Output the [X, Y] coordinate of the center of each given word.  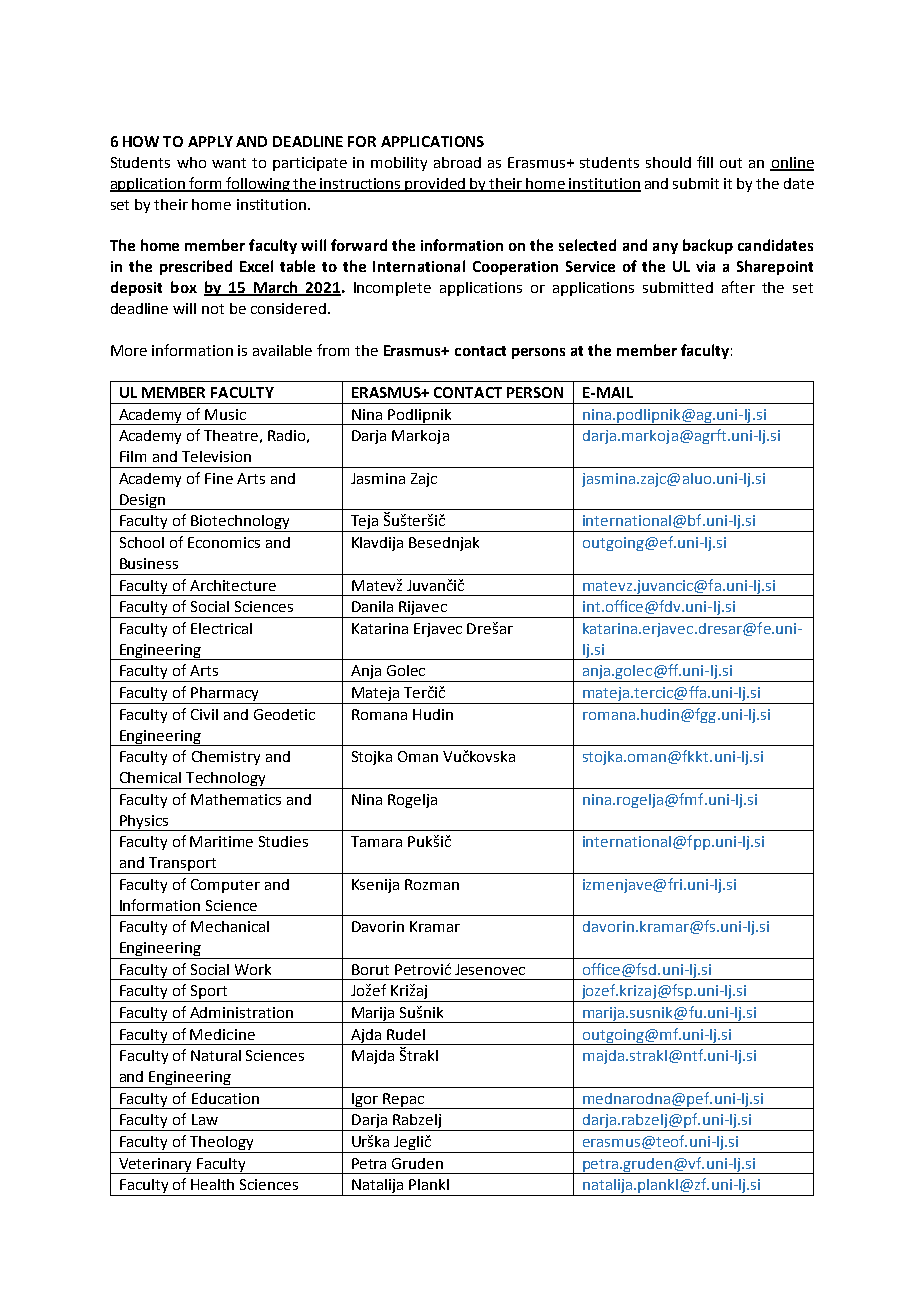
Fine [219, 478]
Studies [283, 841]
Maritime [221, 841]
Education [225, 1098]
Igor [365, 1101]
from [333, 350]
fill [705, 162]
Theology [222, 1144]
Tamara [376, 841]
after [738, 287]
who [191, 162]
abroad [457, 162]
